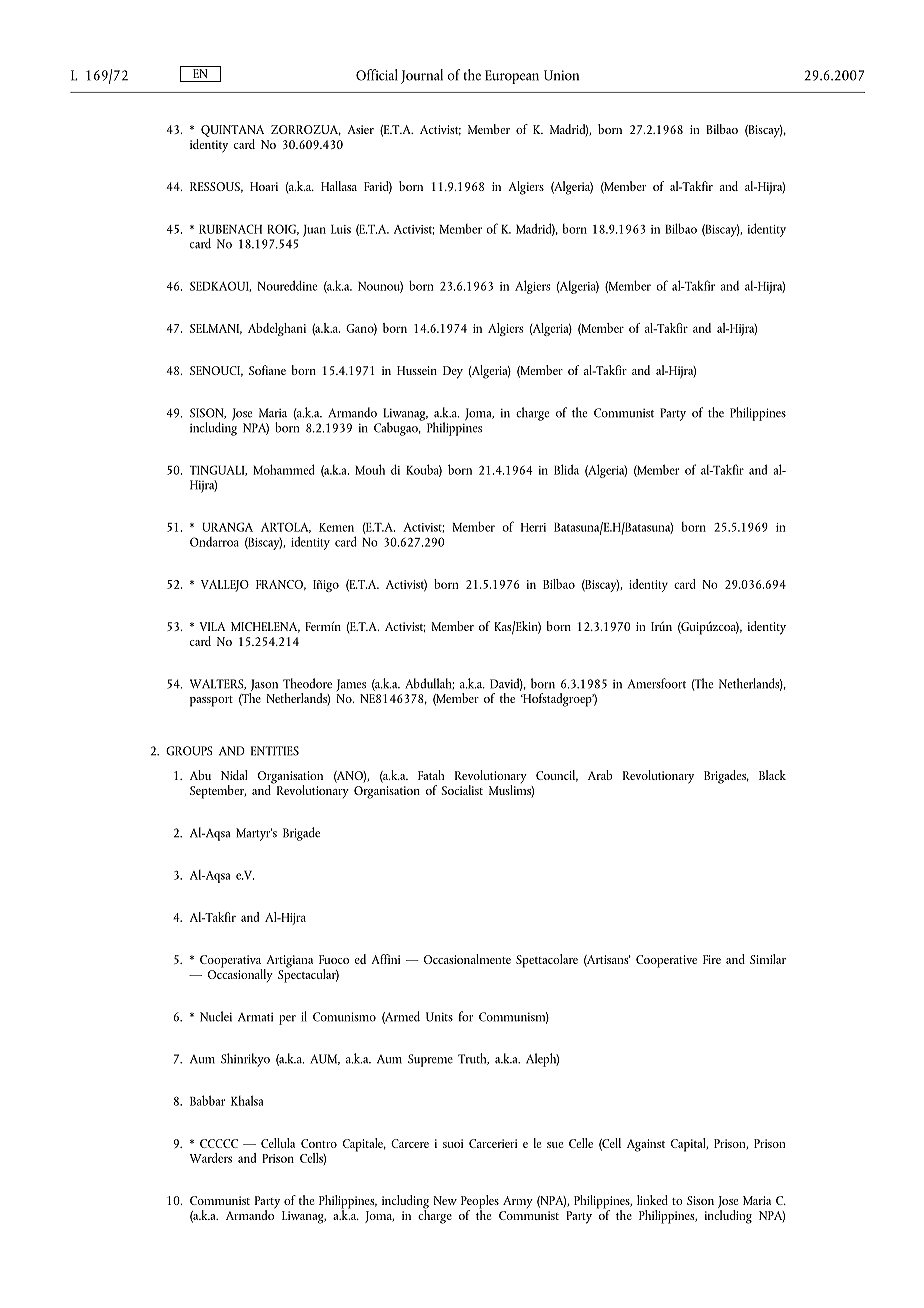 This screenshot has height=1308, width=924. What do you see at coordinates (275, 751) in the screenshot?
I see `ENTITIES` at bounding box center [275, 751].
